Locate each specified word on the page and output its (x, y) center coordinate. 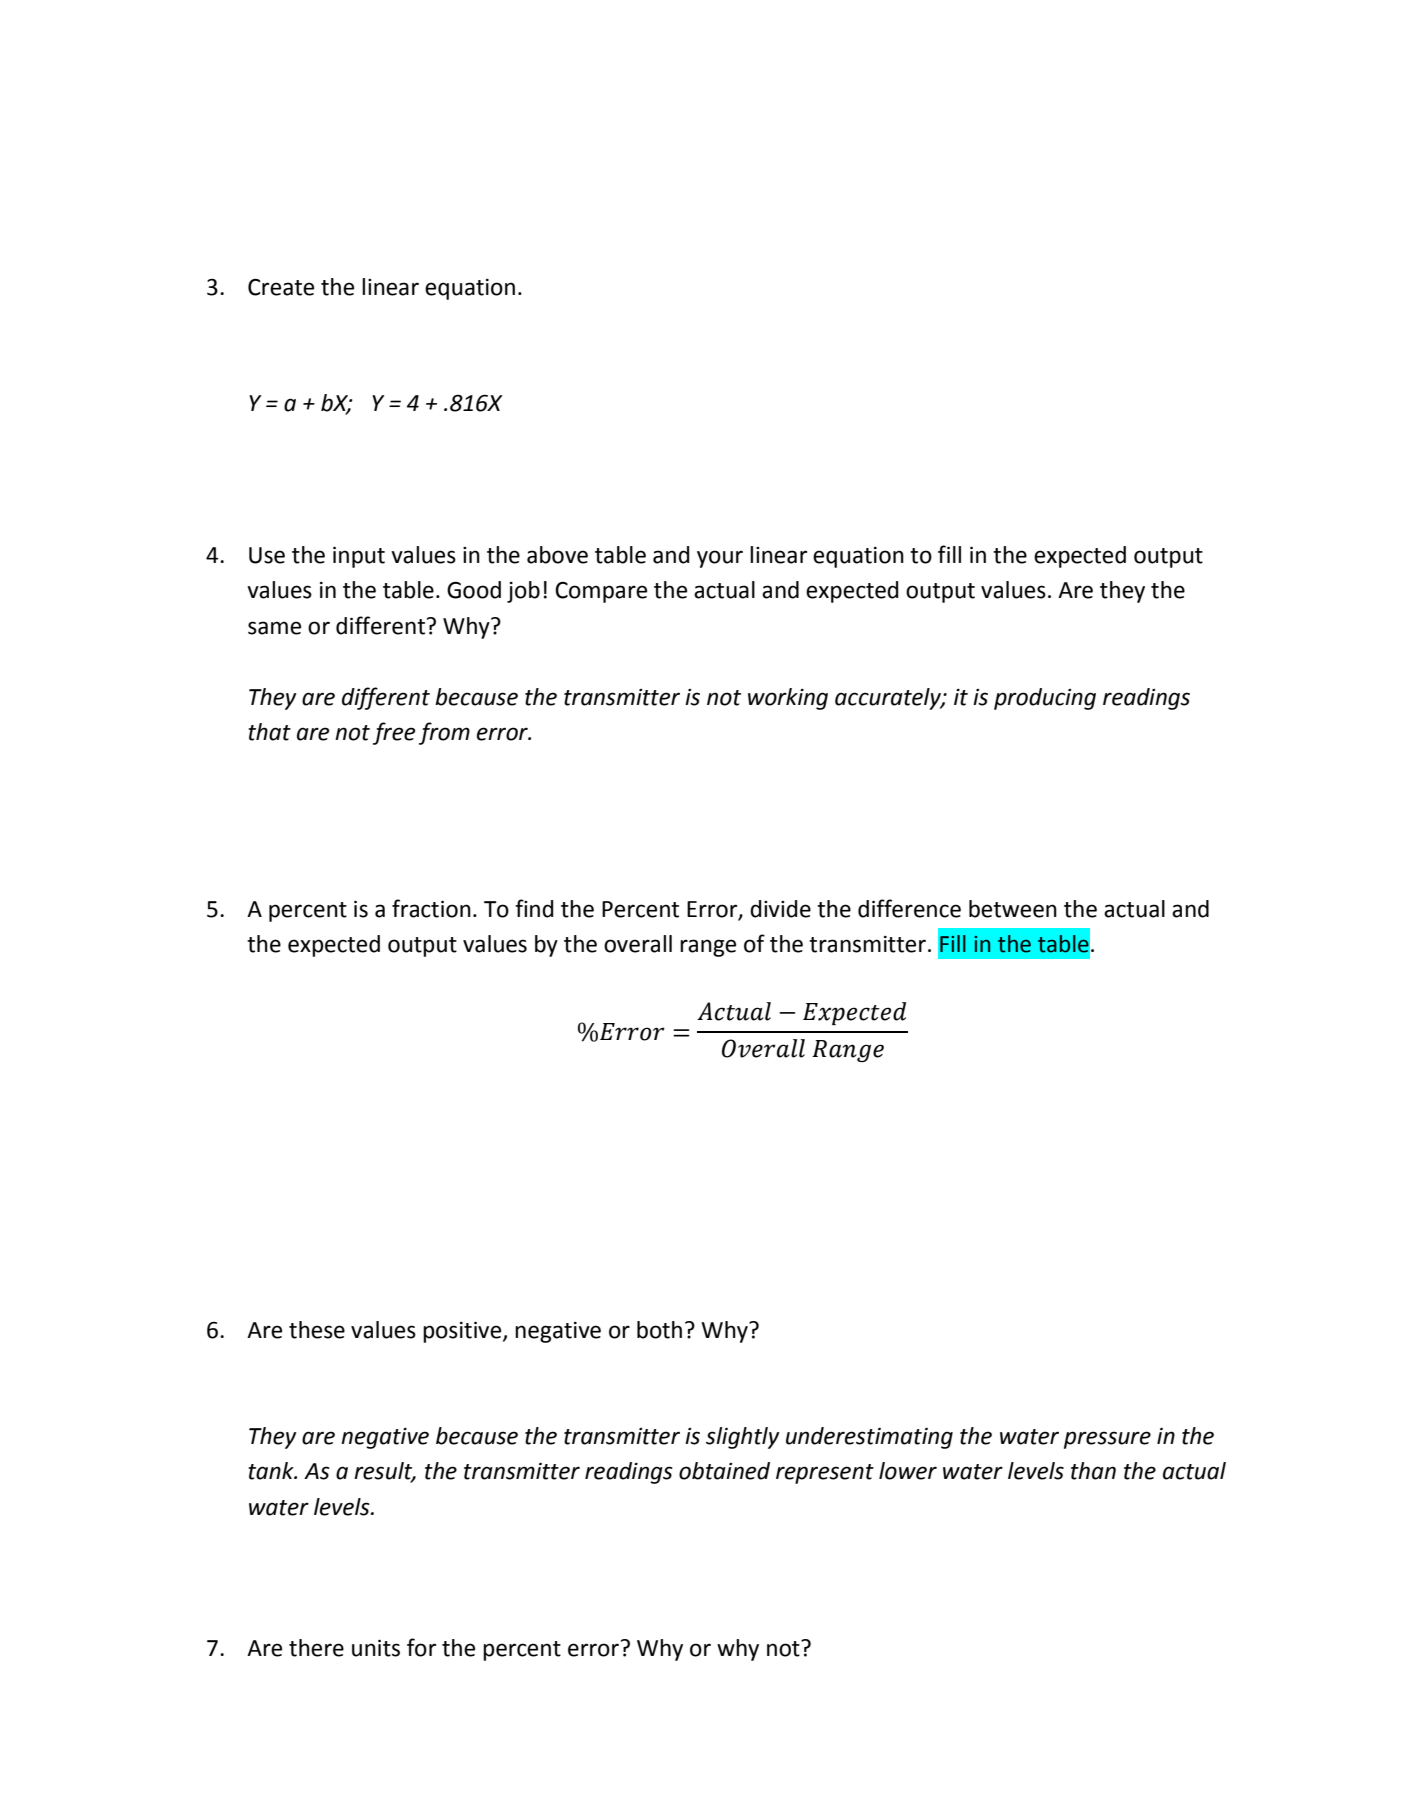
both (659, 1330)
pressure (1107, 1440)
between (1013, 909)
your (720, 559)
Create (281, 287)
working (788, 699)
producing (1045, 699)
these (317, 1330)
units (376, 1648)
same (274, 628)
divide (780, 909)
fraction (431, 908)
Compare (601, 592)
